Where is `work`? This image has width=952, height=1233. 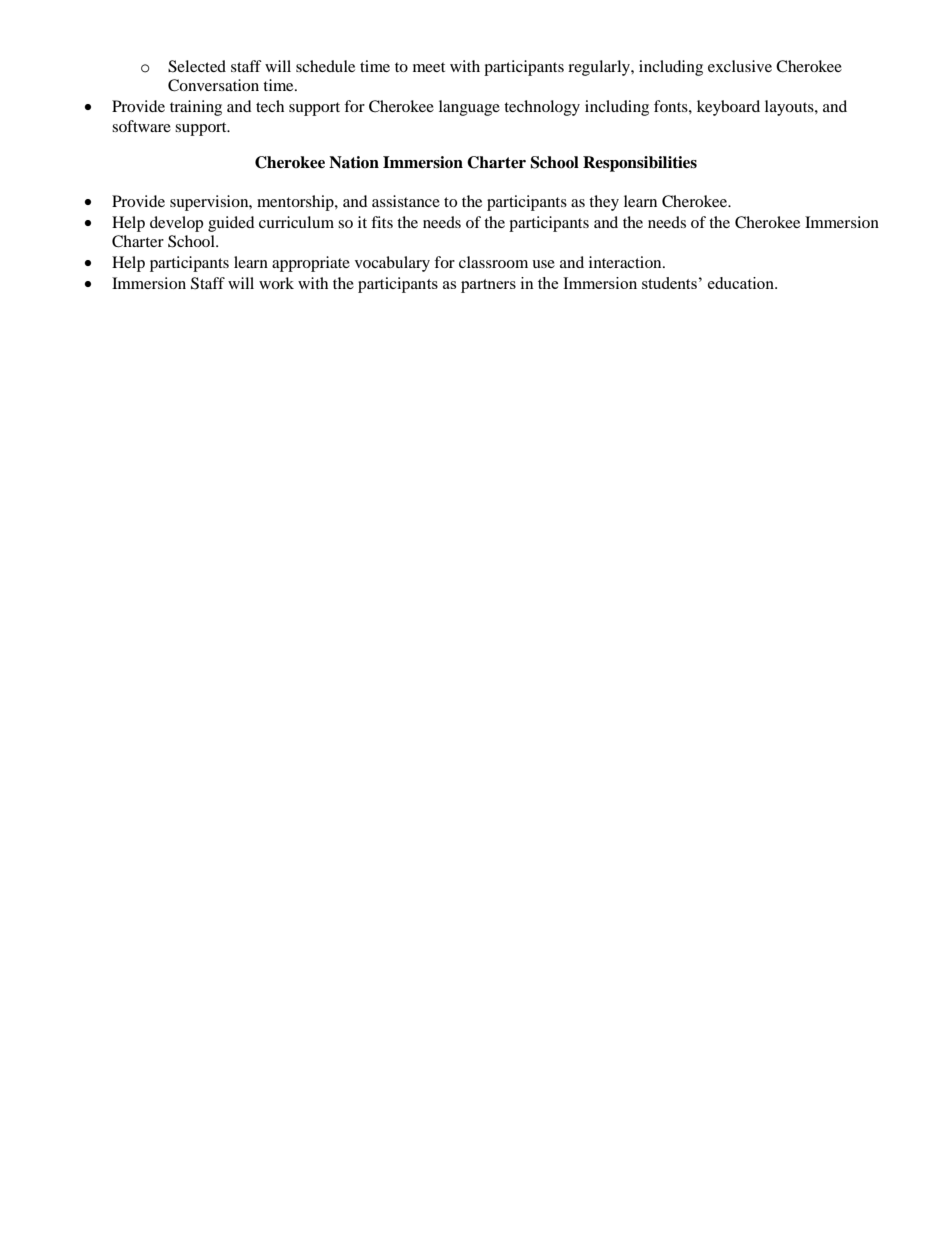
work is located at coordinates (276, 283).
